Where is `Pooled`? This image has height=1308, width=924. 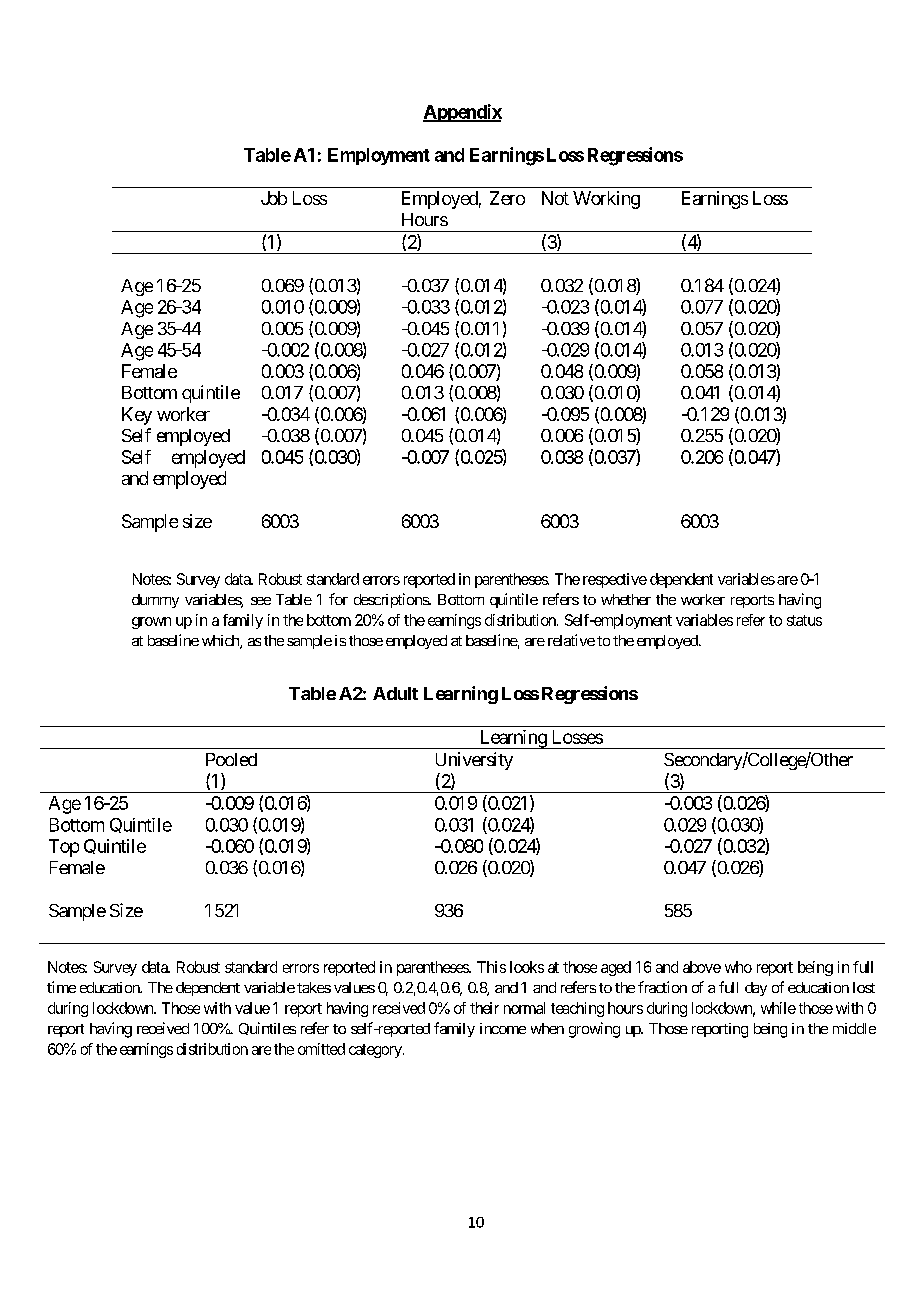
Pooled is located at coordinates (231, 759).
